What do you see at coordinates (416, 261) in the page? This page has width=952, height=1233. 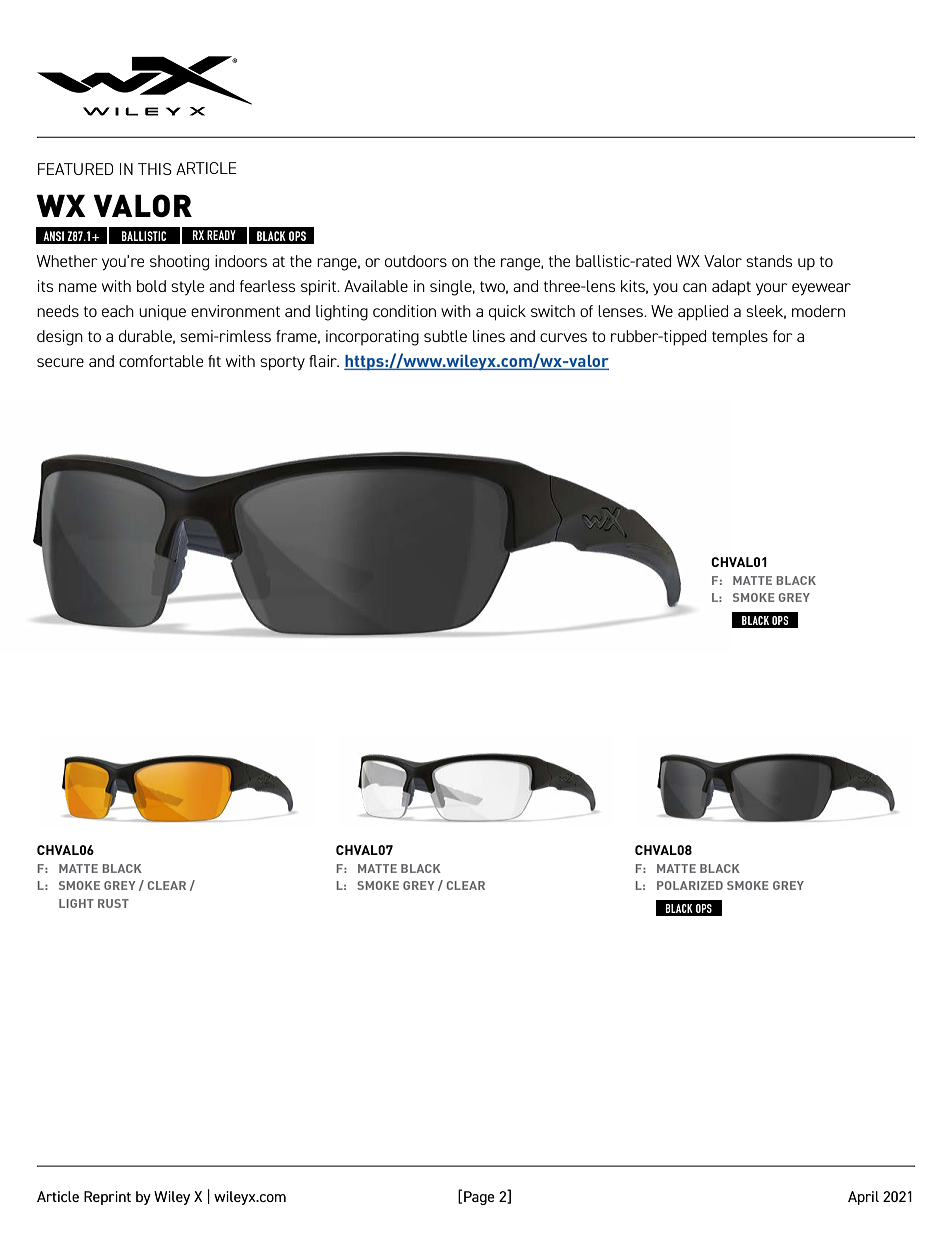 I see `outdoors` at bounding box center [416, 261].
